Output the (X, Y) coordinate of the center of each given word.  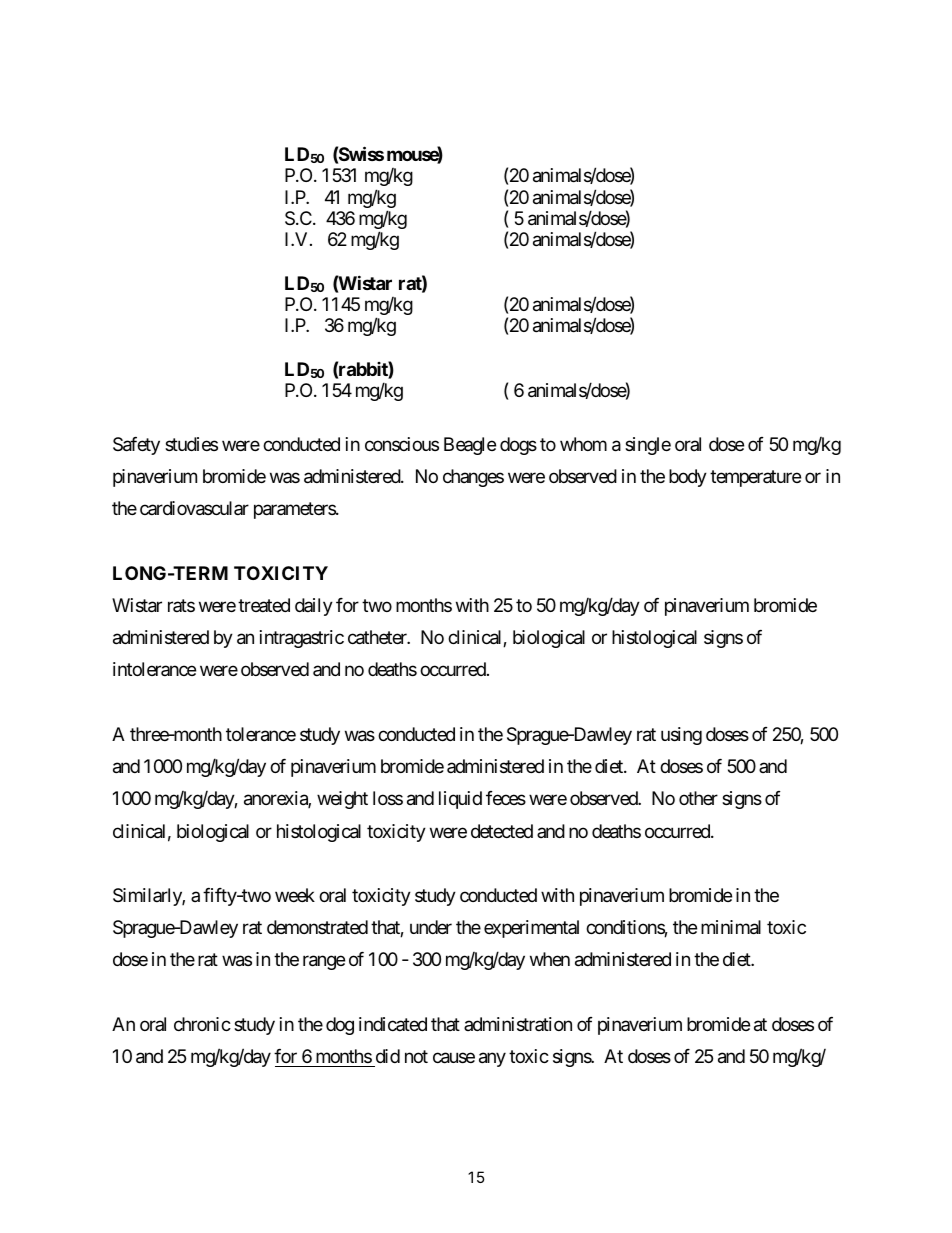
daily (314, 607)
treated (264, 605)
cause (454, 1058)
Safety (136, 446)
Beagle (470, 446)
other (698, 798)
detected (502, 831)
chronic (202, 1024)
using (681, 736)
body (688, 478)
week (295, 895)
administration (518, 1024)
